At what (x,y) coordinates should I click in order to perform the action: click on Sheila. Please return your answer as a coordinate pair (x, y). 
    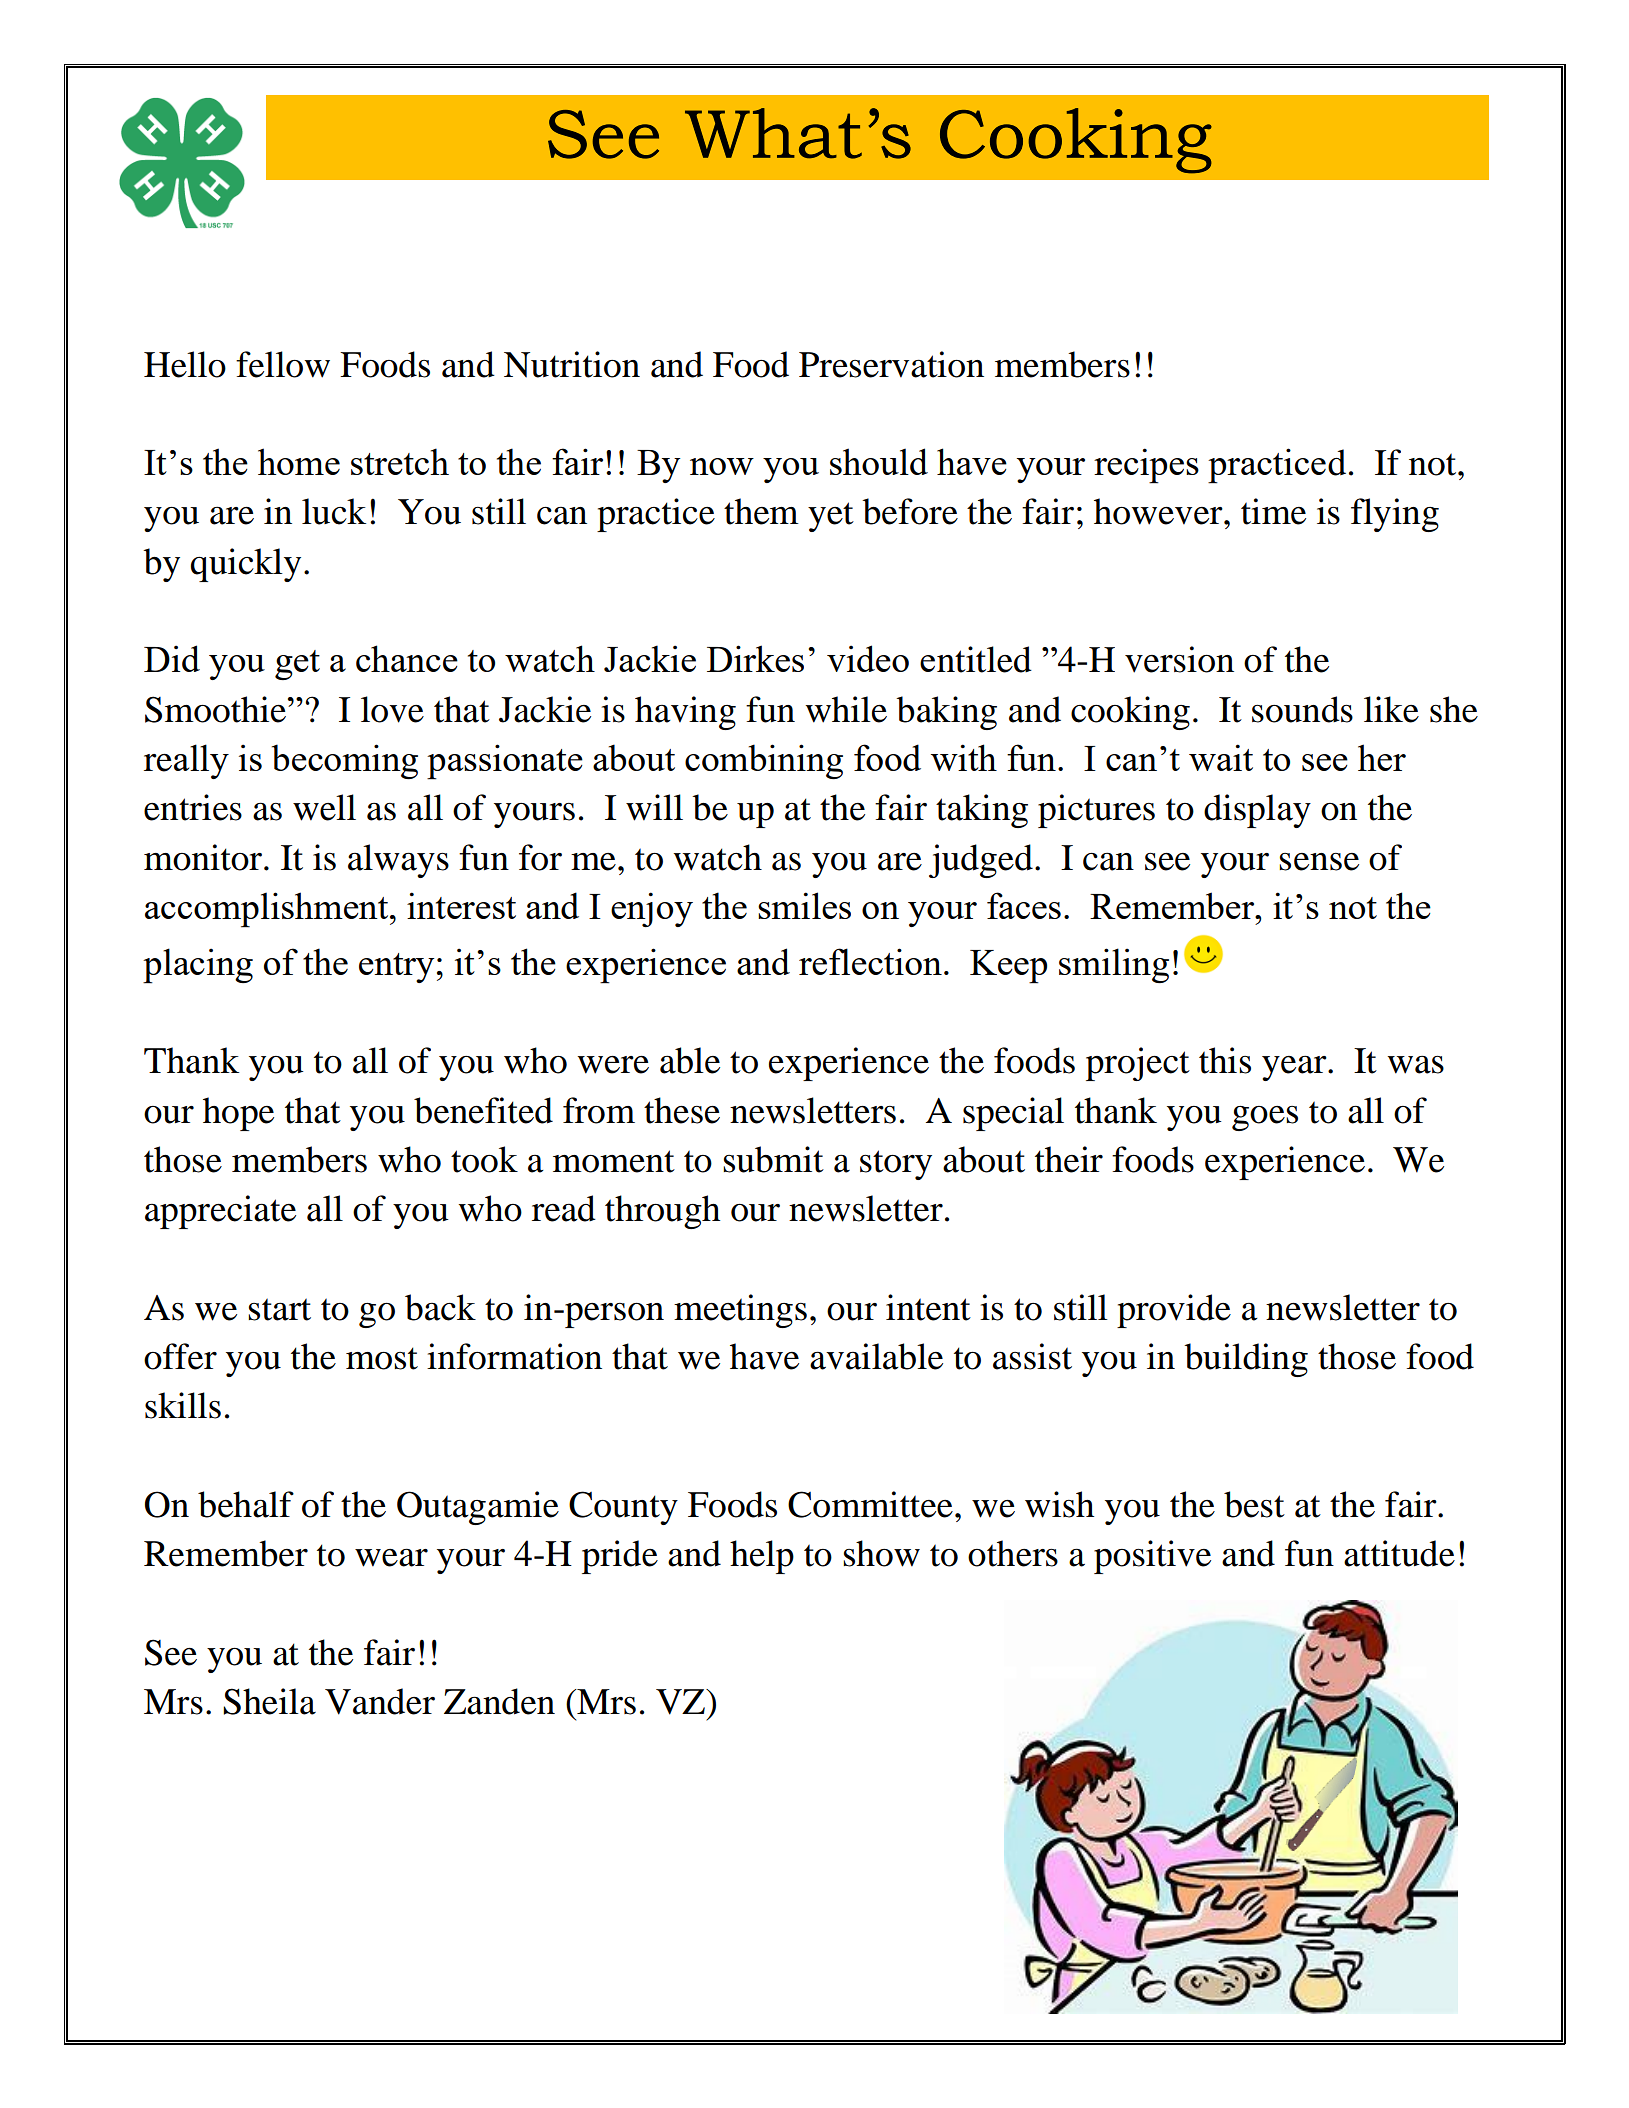
    Looking at the image, I should click on (269, 1701).
